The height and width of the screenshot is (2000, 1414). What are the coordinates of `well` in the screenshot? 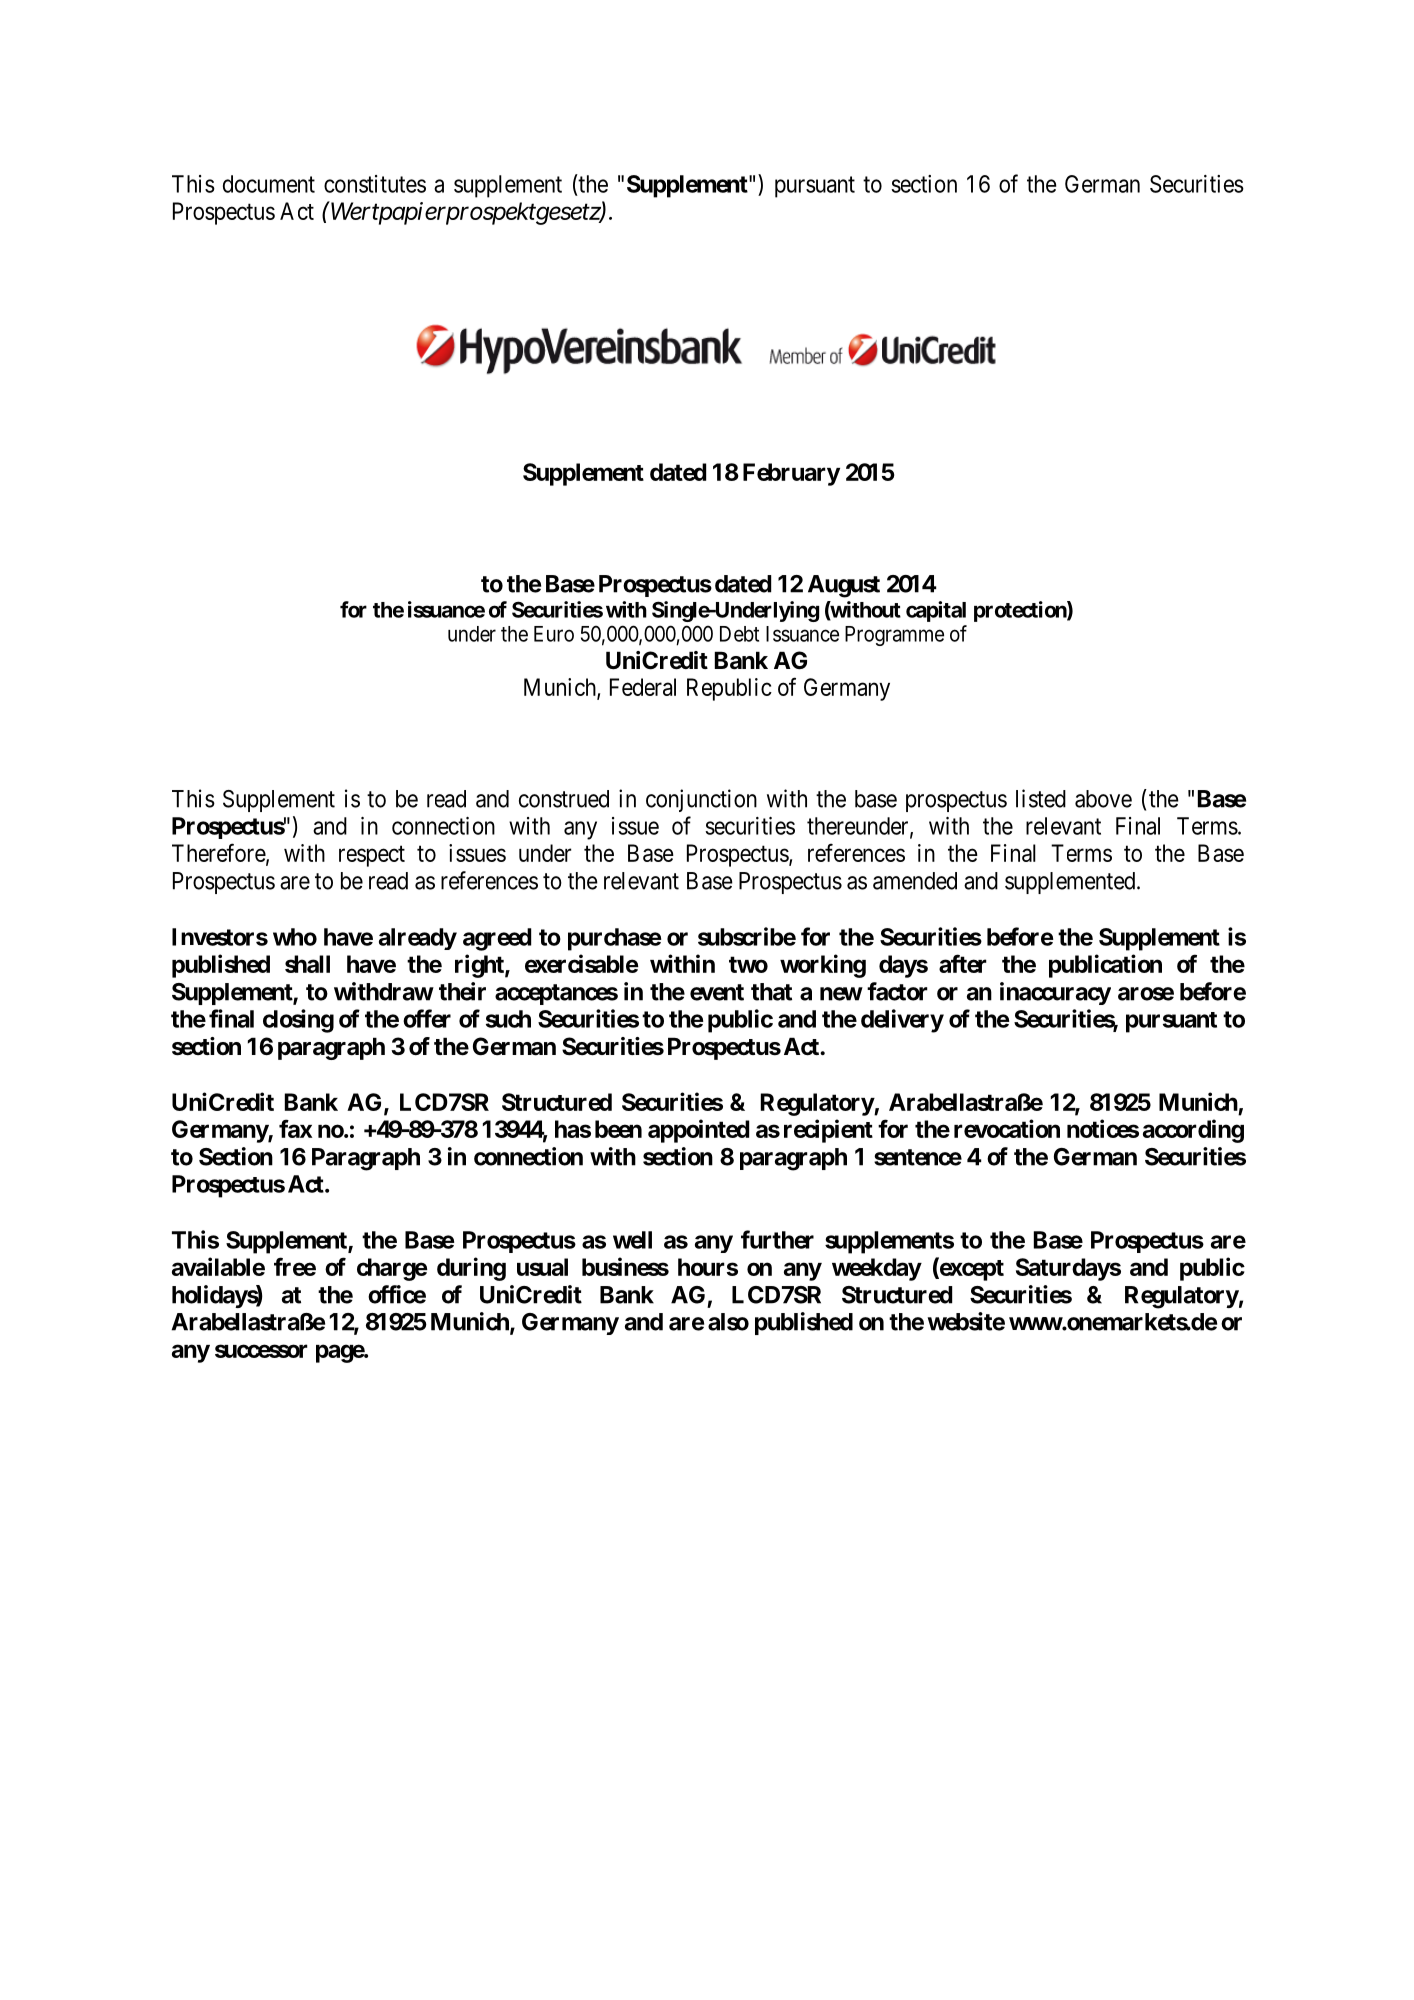 It's located at (632, 1240).
